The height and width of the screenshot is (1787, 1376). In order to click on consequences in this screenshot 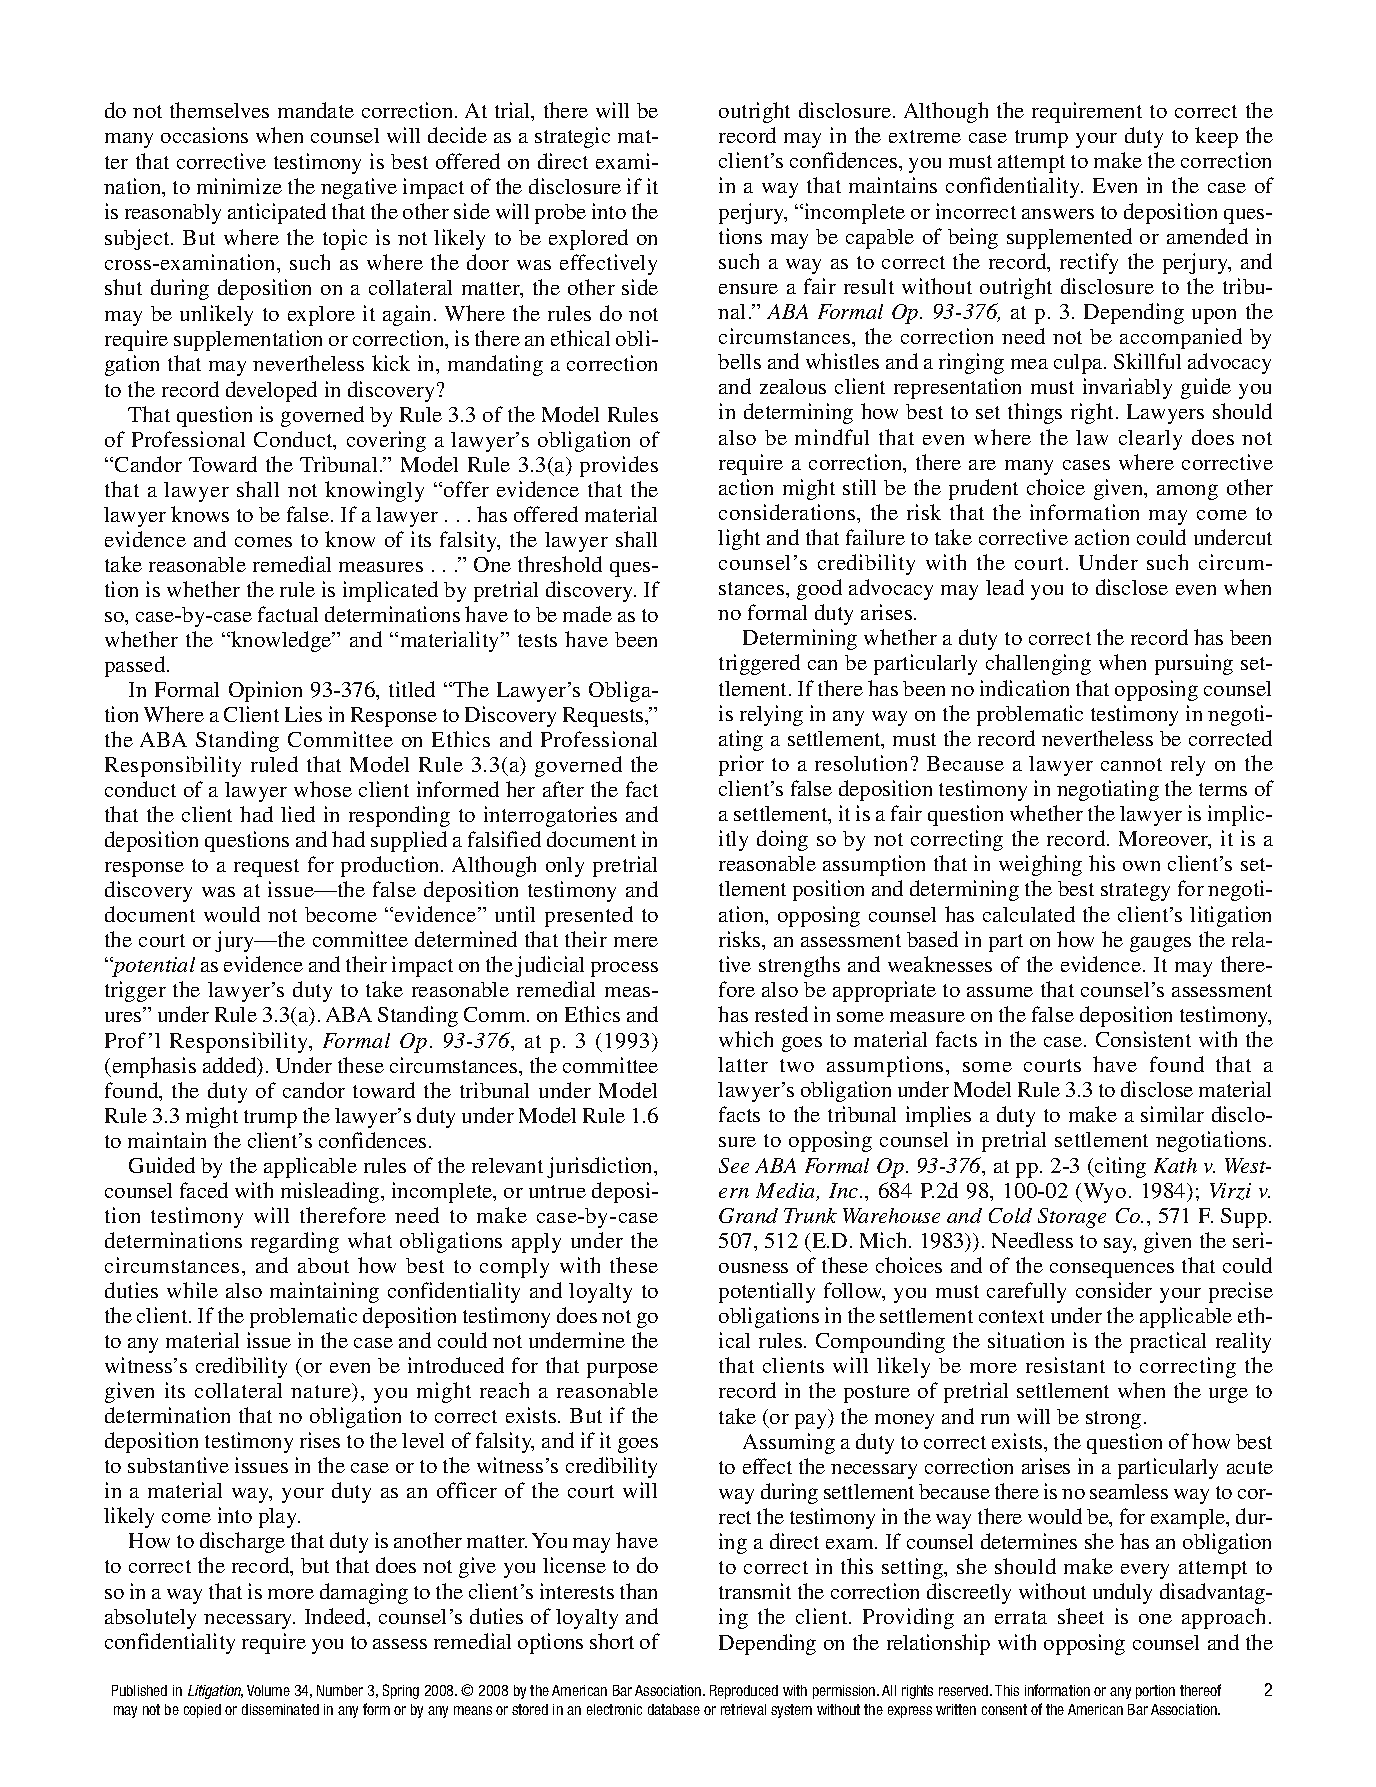, I will do `click(1112, 1270)`.
